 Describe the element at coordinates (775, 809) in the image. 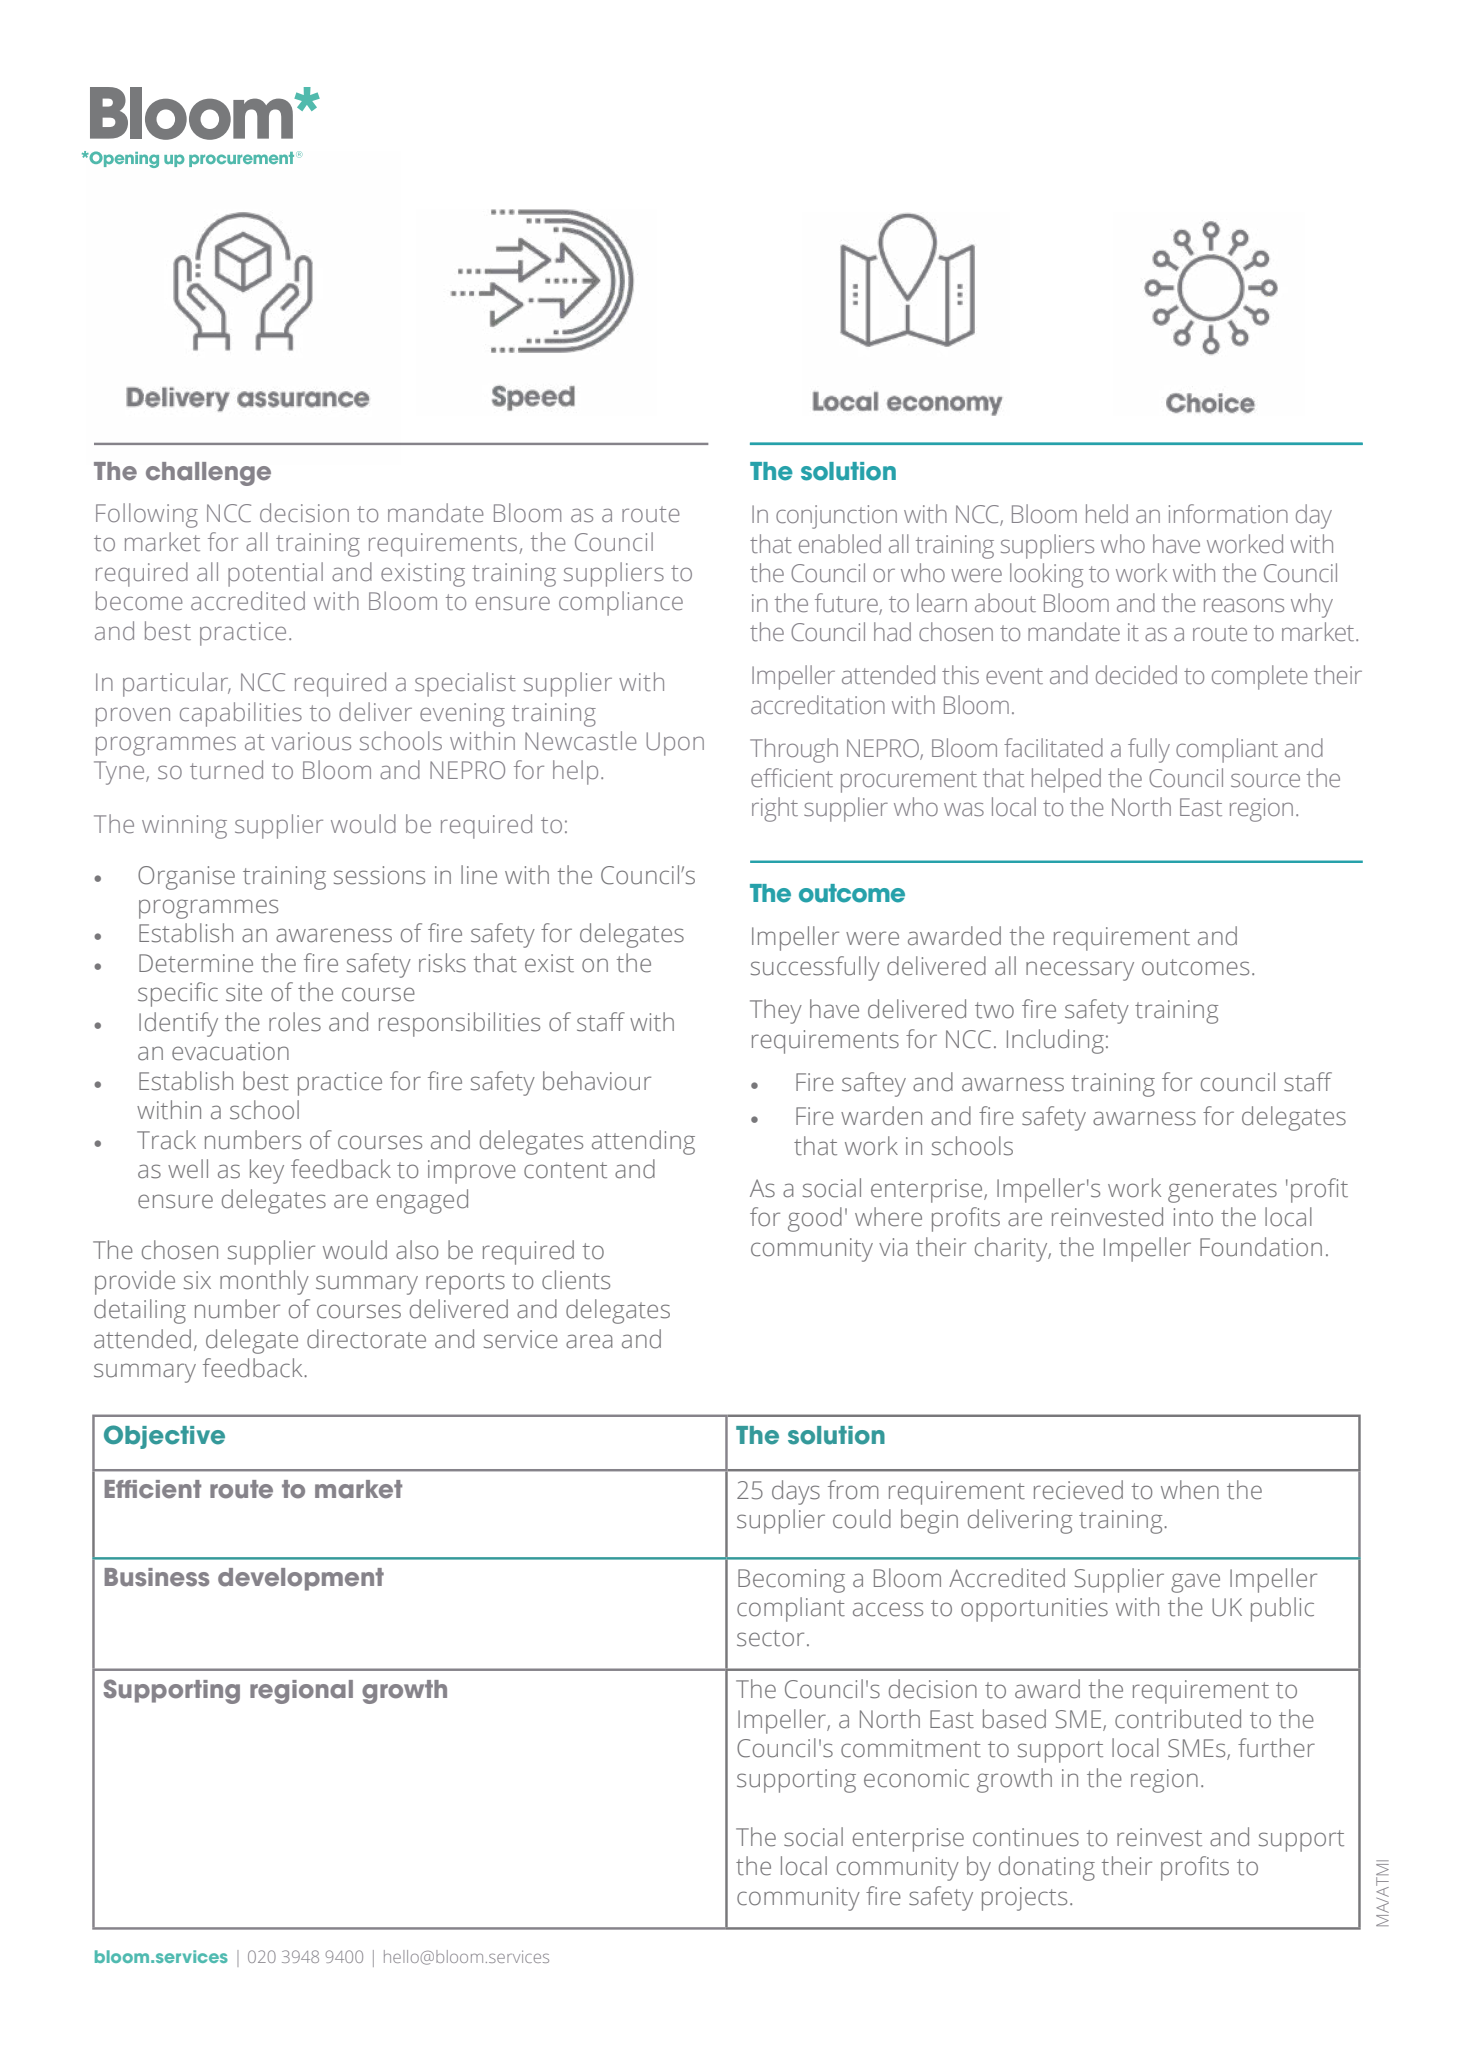

I see `right` at that location.
